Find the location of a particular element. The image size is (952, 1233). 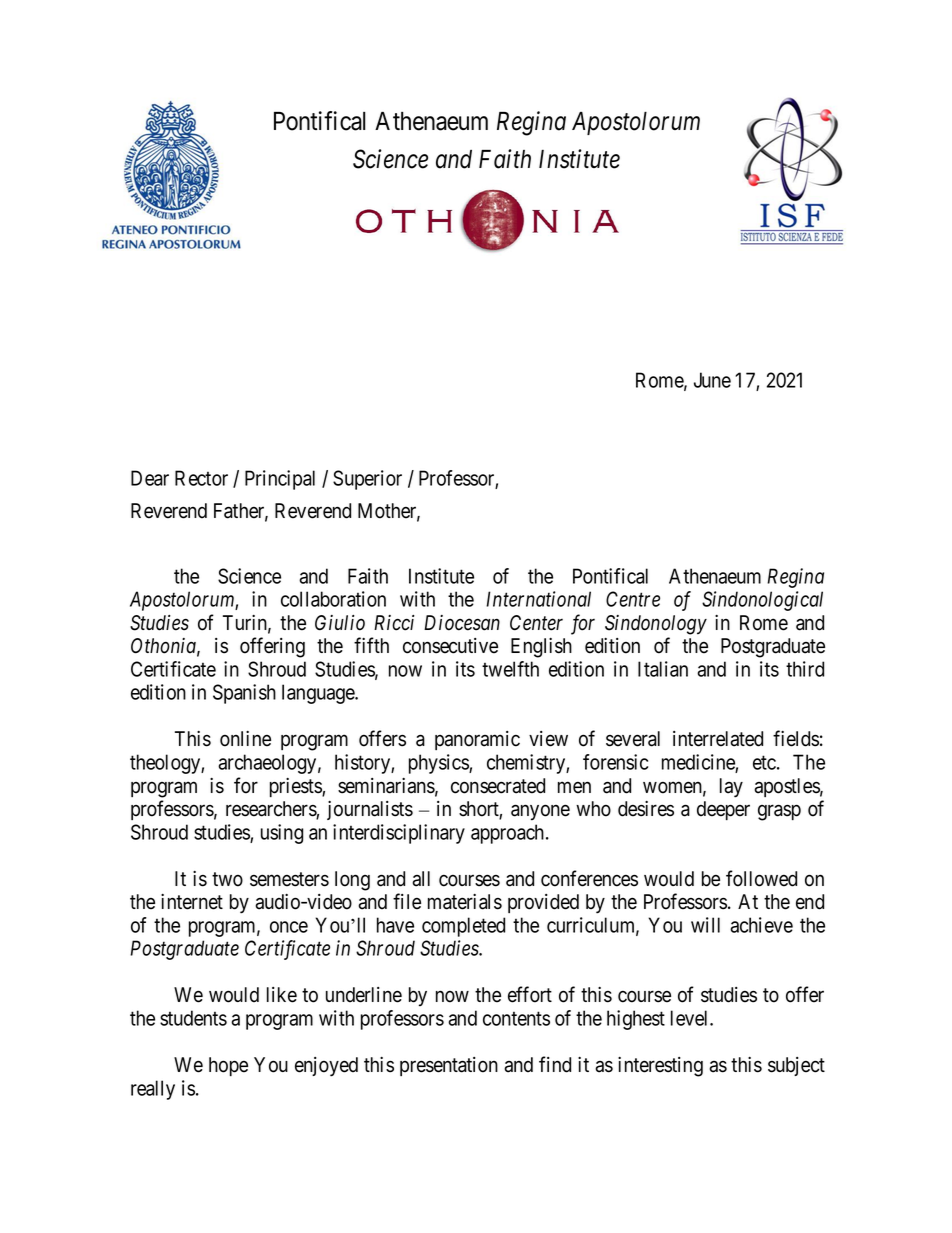

will is located at coordinates (705, 925).
